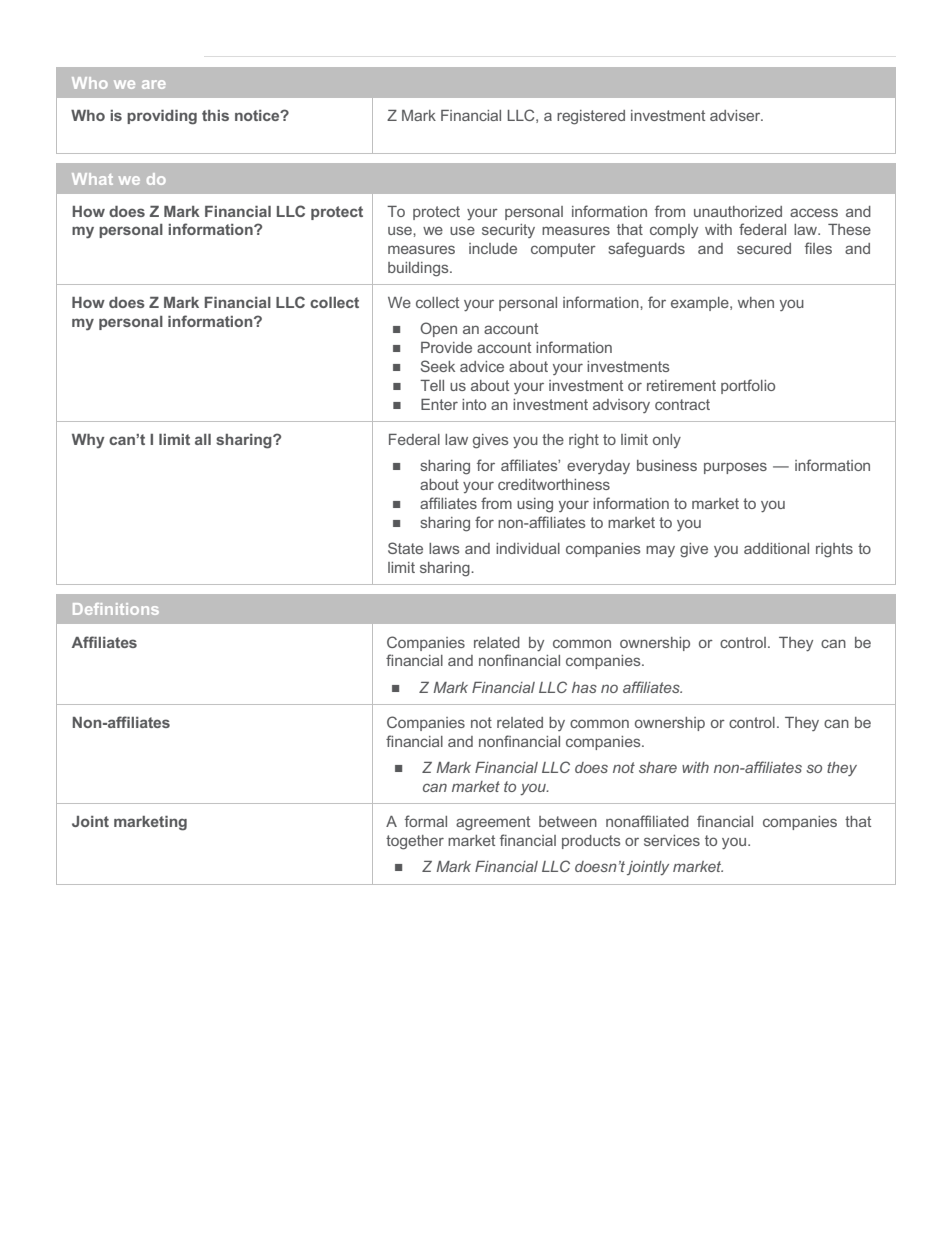  What do you see at coordinates (756, 302) in the screenshot?
I see `when` at bounding box center [756, 302].
